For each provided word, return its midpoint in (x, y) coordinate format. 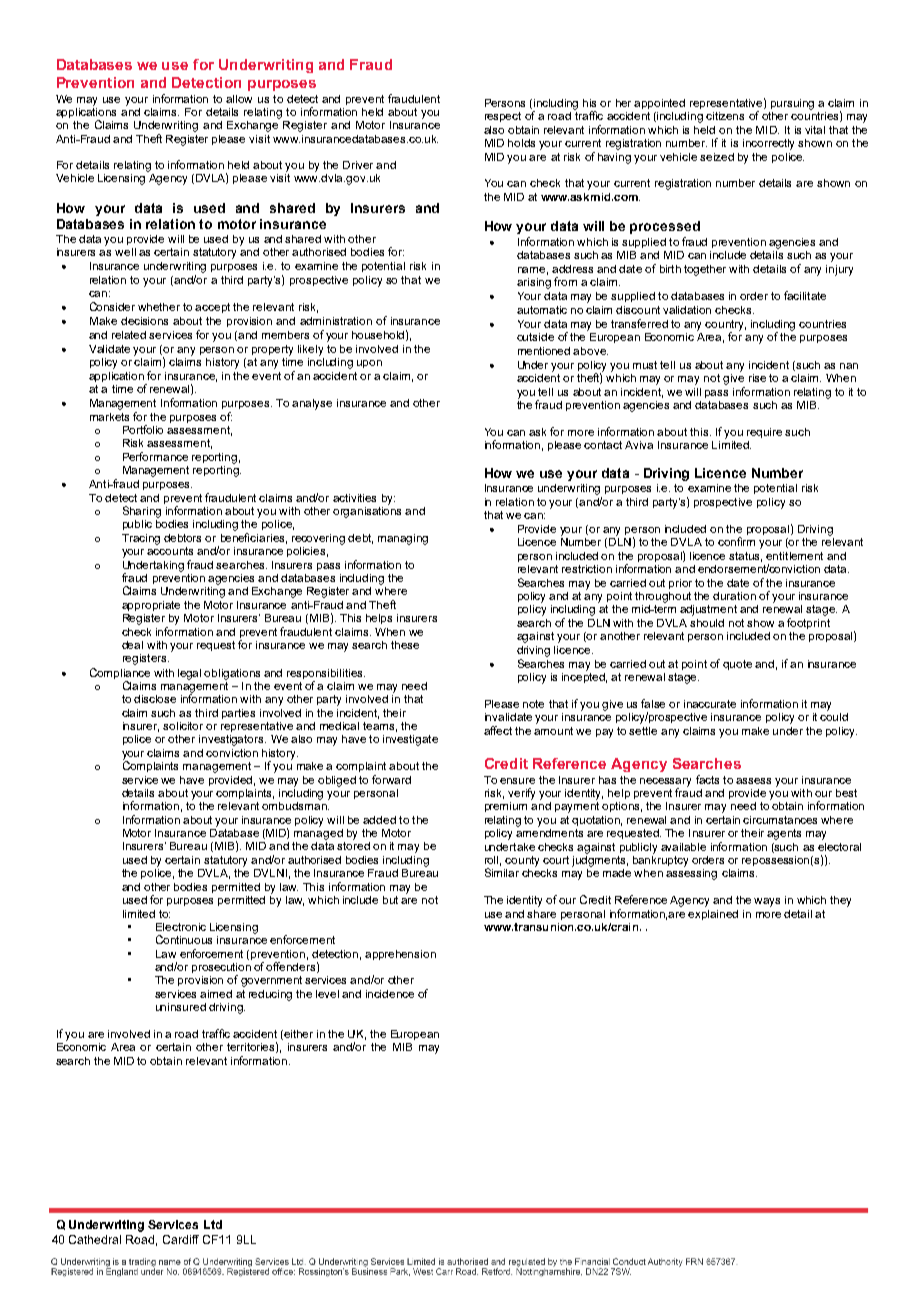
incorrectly (768, 144)
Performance (155, 456)
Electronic (181, 927)
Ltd (213, 1224)
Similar (502, 872)
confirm (736, 541)
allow (239, 99)
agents (784, 834)
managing (403, 539)
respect (503, 117)
